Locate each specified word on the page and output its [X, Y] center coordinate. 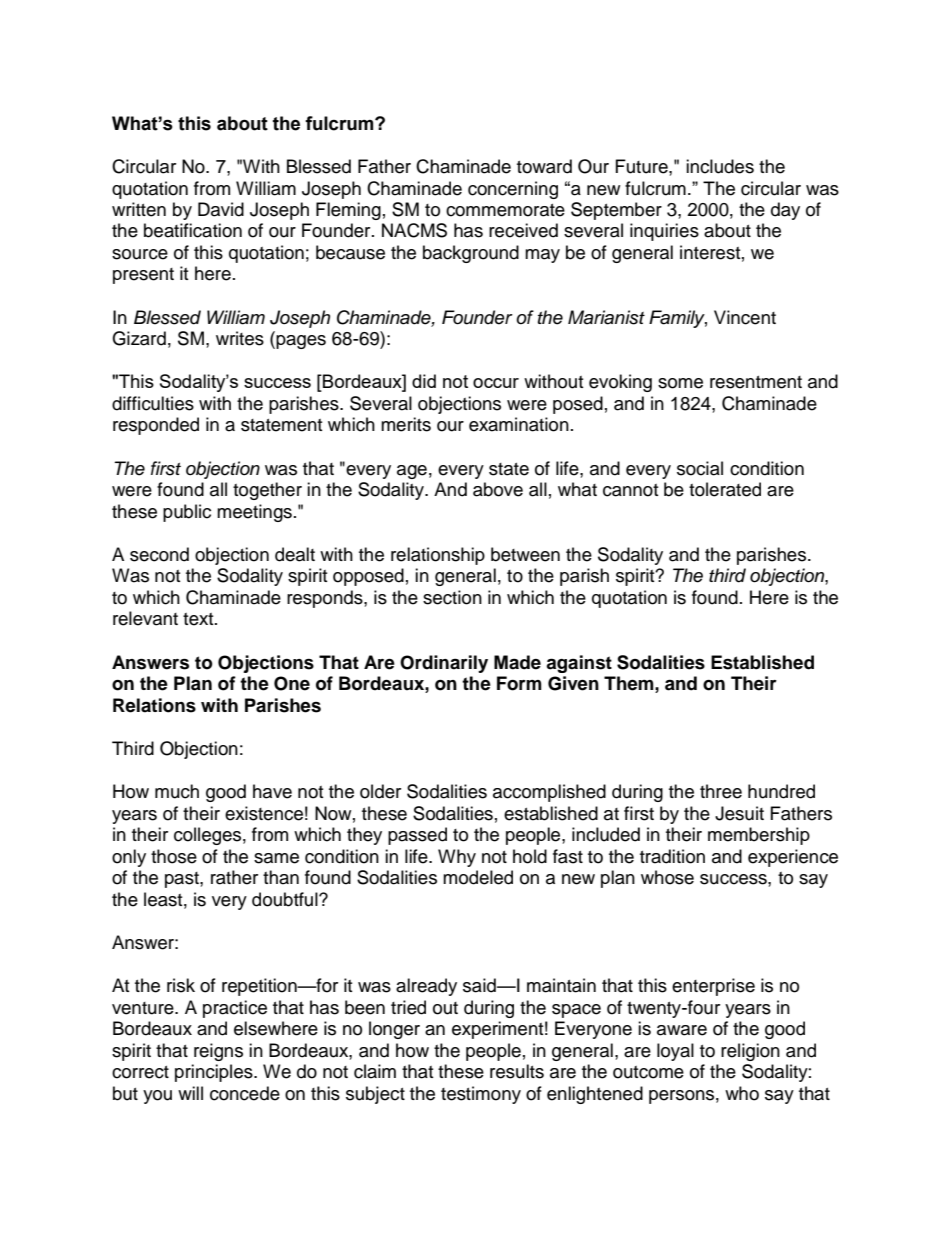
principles [215, 1073]
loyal [675, 1052]
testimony [481, 1095]
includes [720, 166]
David [221, 209]
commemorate [505, 210]
